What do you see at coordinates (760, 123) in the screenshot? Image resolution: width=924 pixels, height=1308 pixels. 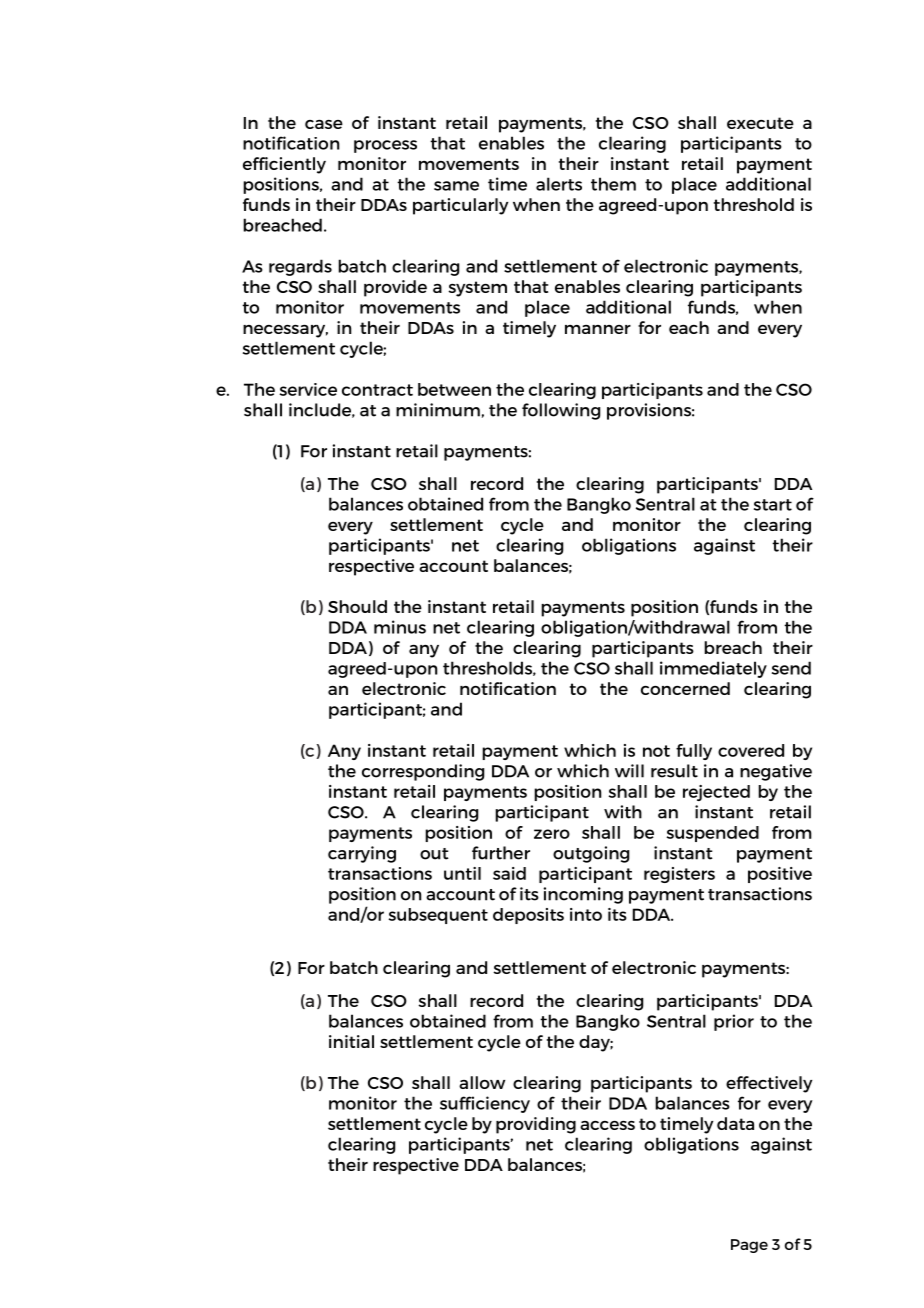 I see `execute` at bounding box center [760, 123].
